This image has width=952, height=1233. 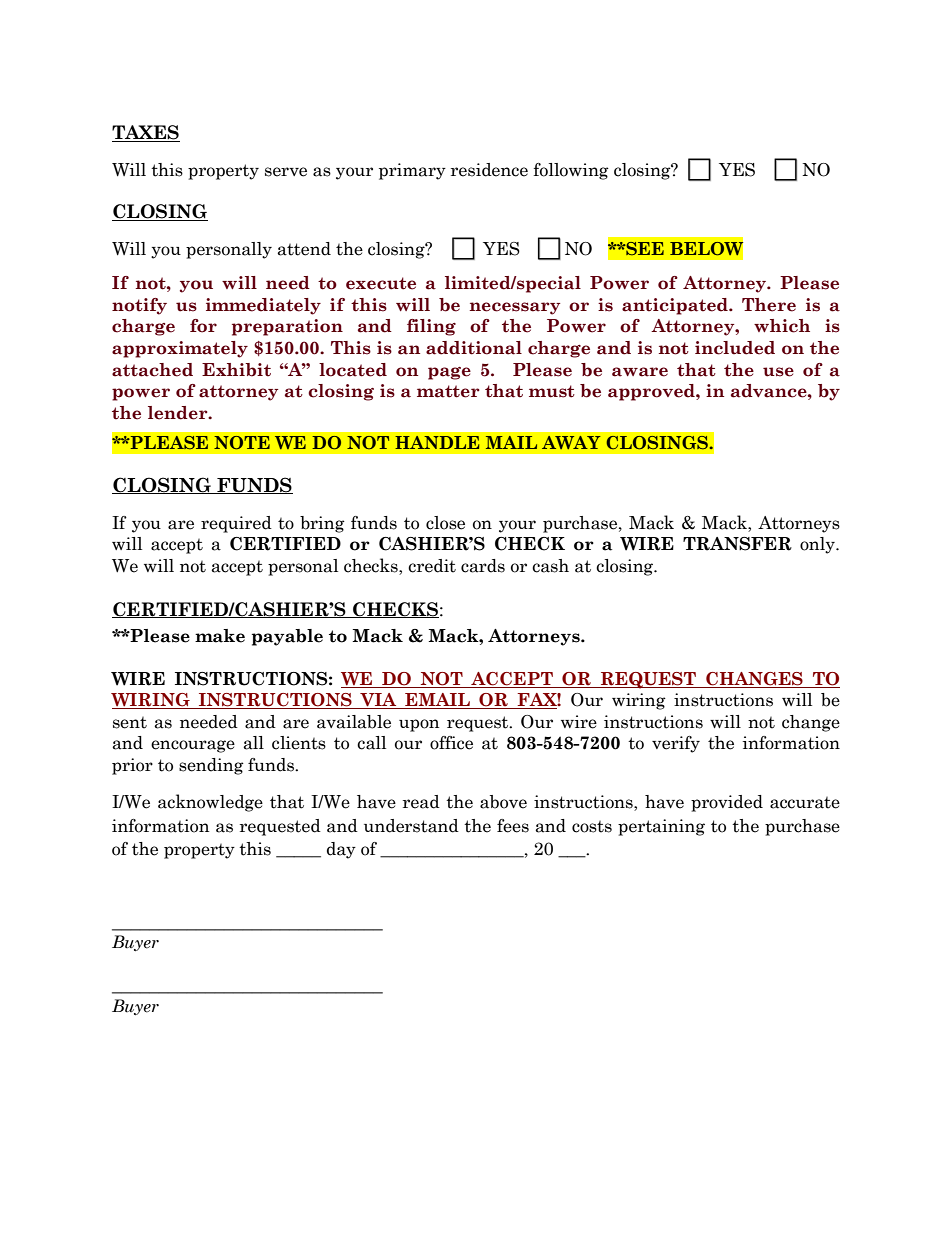 I want to click on following, so click(x=571, y=171).
